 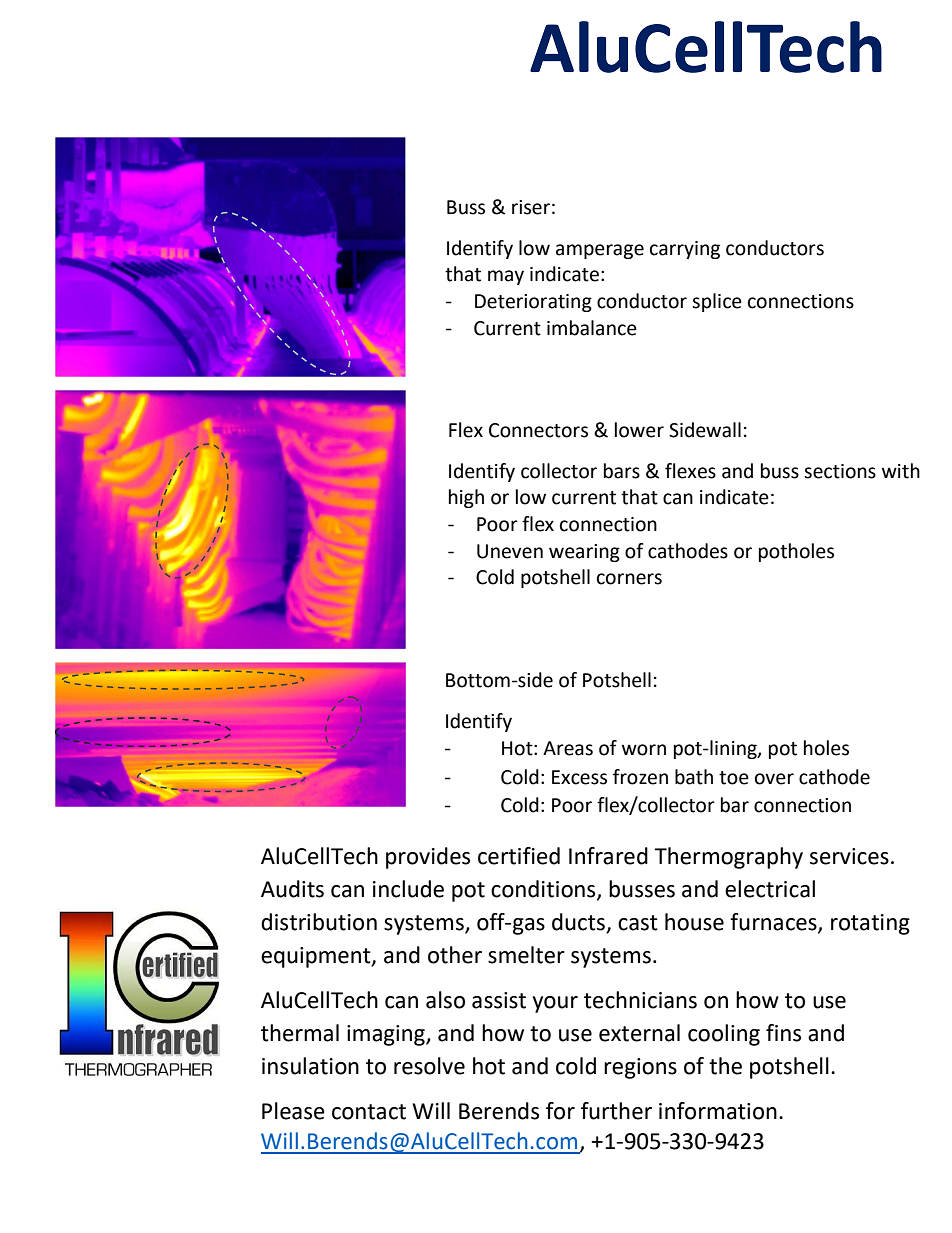 I want to click on amperage, so click(x=600, y=251).
